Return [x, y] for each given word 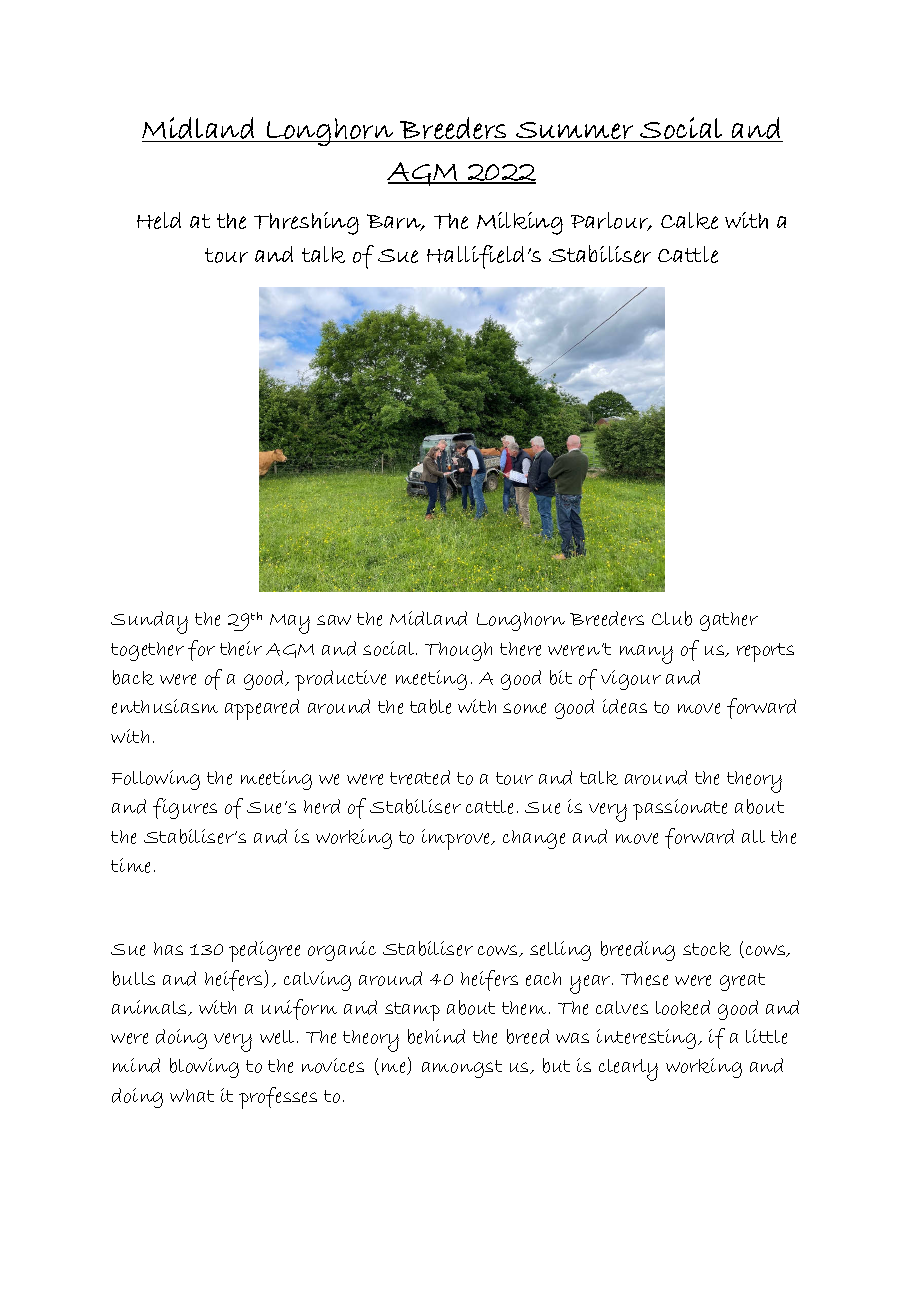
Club [672, 618]
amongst [462, 1069]
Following [156, 780]
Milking [520, 223]
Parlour [611, 221]
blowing [204, 1068]
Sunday [149, 622]
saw [334, 620]
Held [159, 220]
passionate [680, 809]
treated [420, 777]
